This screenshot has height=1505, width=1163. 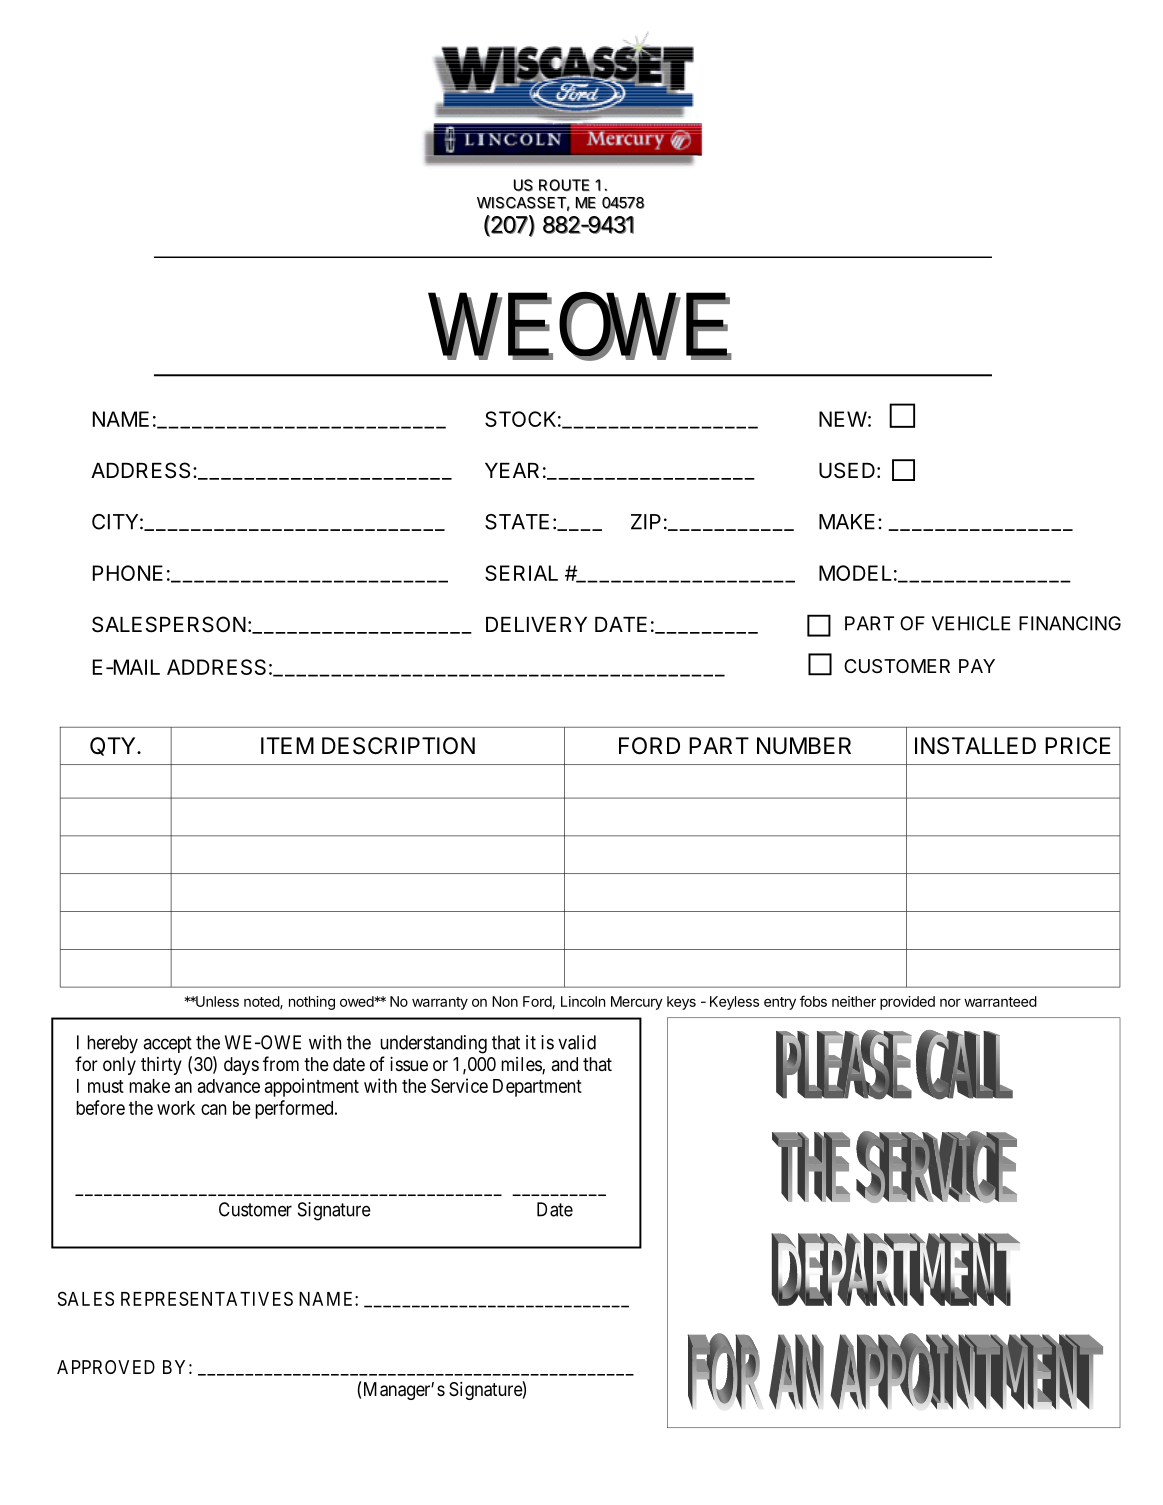 I want to click on valid, so click(x=577, y=1042).
